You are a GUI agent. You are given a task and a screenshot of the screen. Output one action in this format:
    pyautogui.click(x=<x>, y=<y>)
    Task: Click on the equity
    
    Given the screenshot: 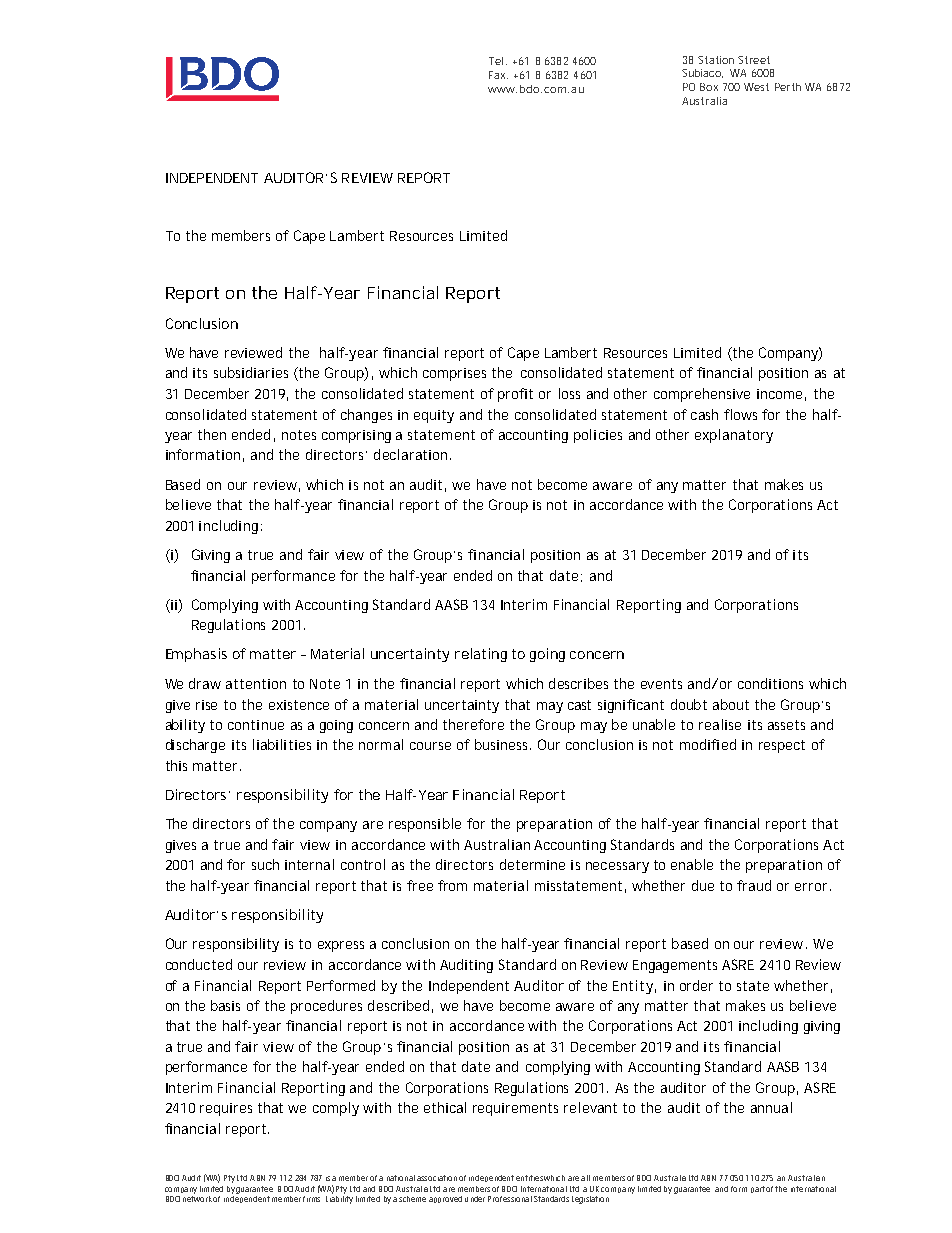 What is the action you would take?
    pyautogui.click(x=434, y=416)
